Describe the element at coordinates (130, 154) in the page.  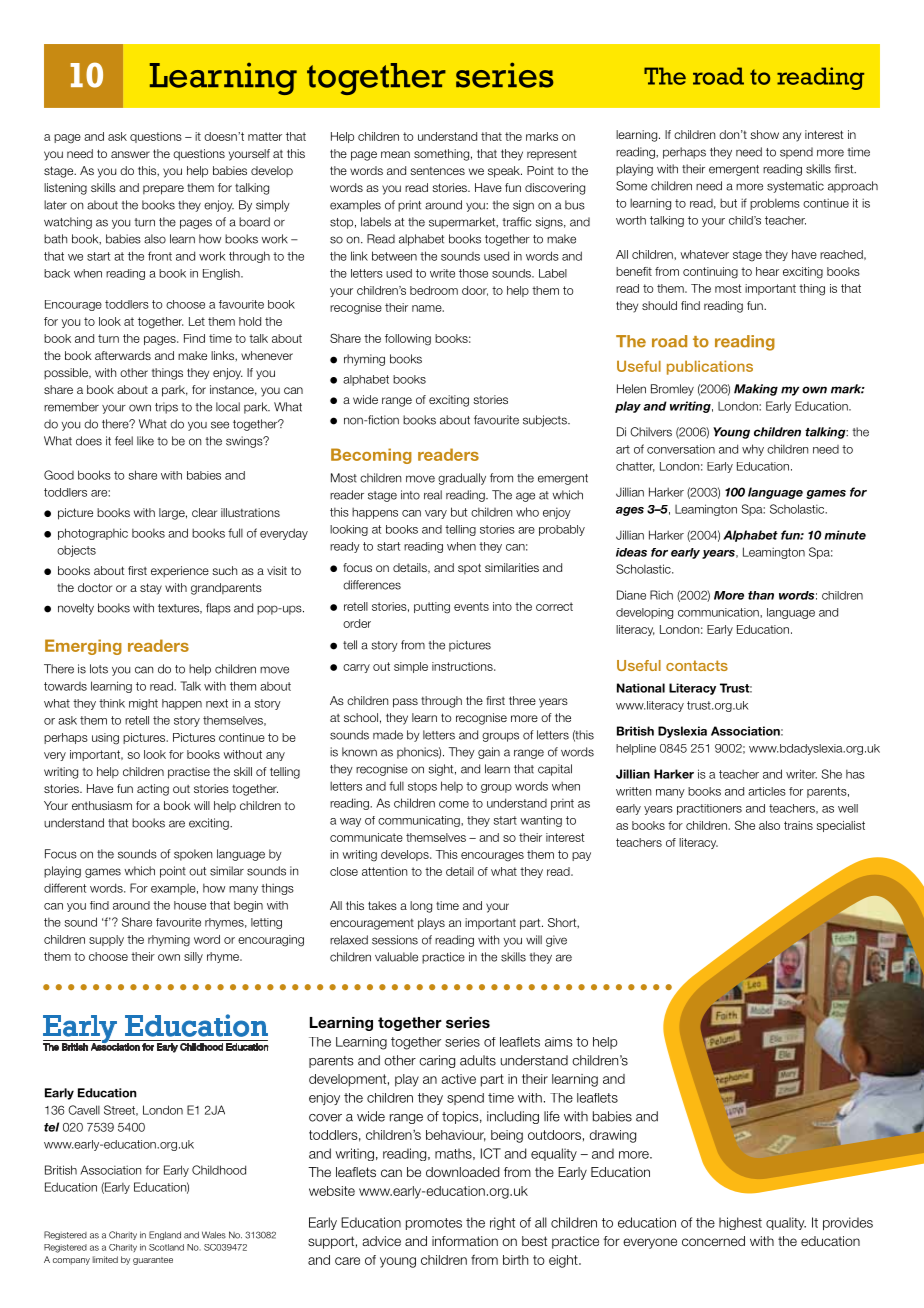
I see `answer` at that location.
